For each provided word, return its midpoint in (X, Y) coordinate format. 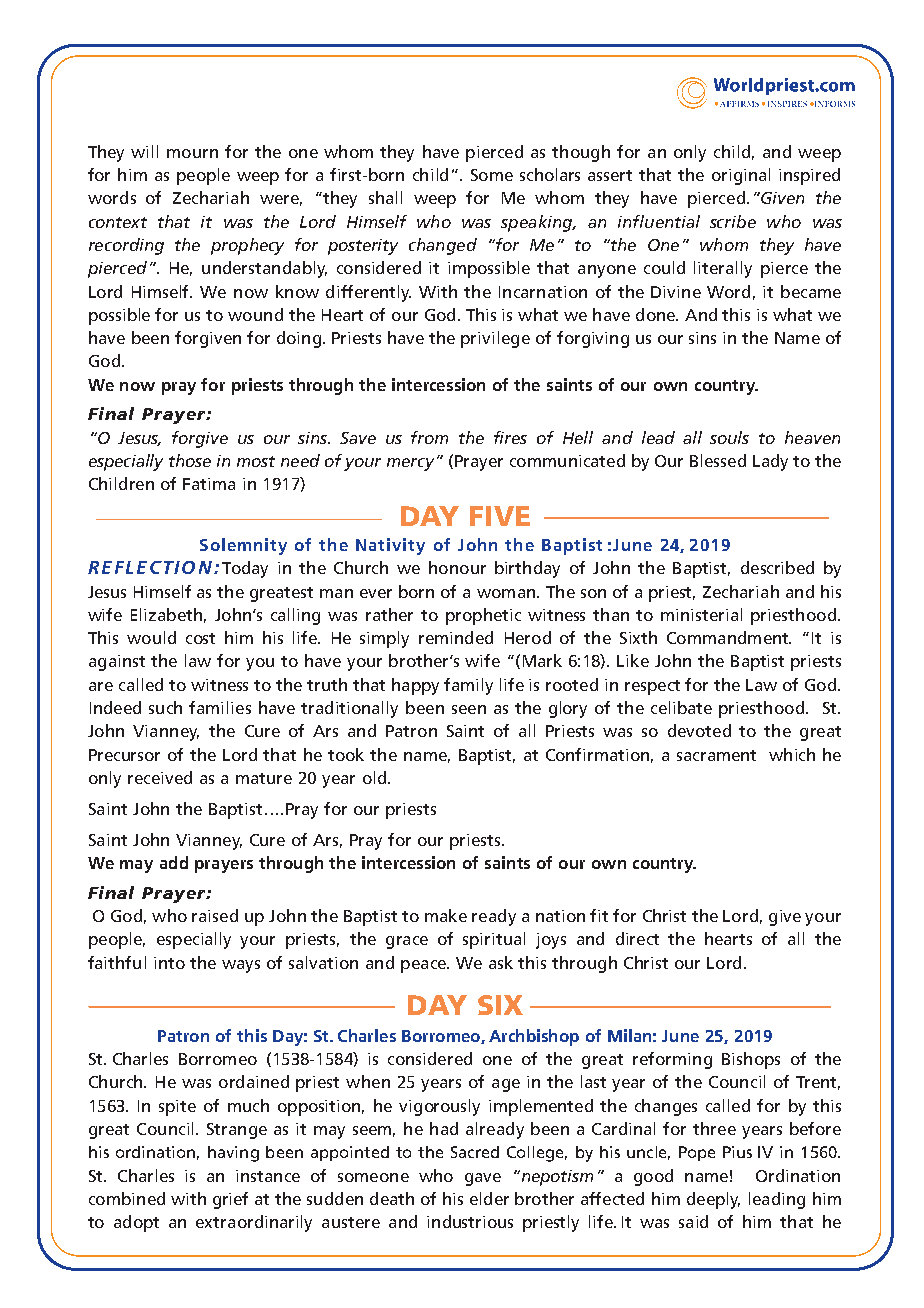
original (741, 176)
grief (230, 1200)
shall (385, 197)
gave (483, 1179)
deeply (713, 1200)
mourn (192, 153)
